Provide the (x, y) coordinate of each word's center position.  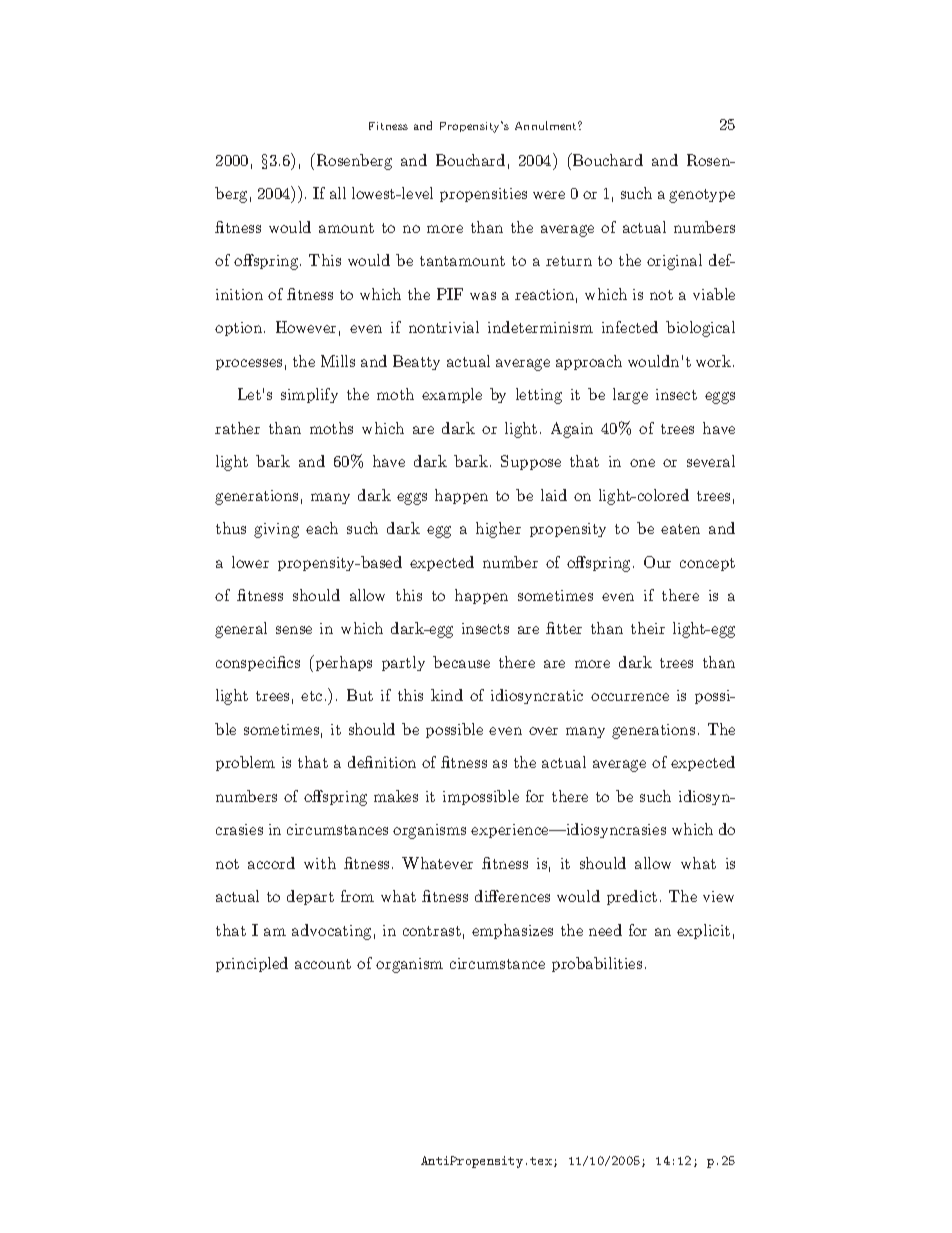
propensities (483, 195)
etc (311, 696)
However (306, 327)
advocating (331, 932)
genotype (702, 196)
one (642, 463)
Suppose (531, 462)
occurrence (630, 697)
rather (237, 428)
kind (447, 695)
